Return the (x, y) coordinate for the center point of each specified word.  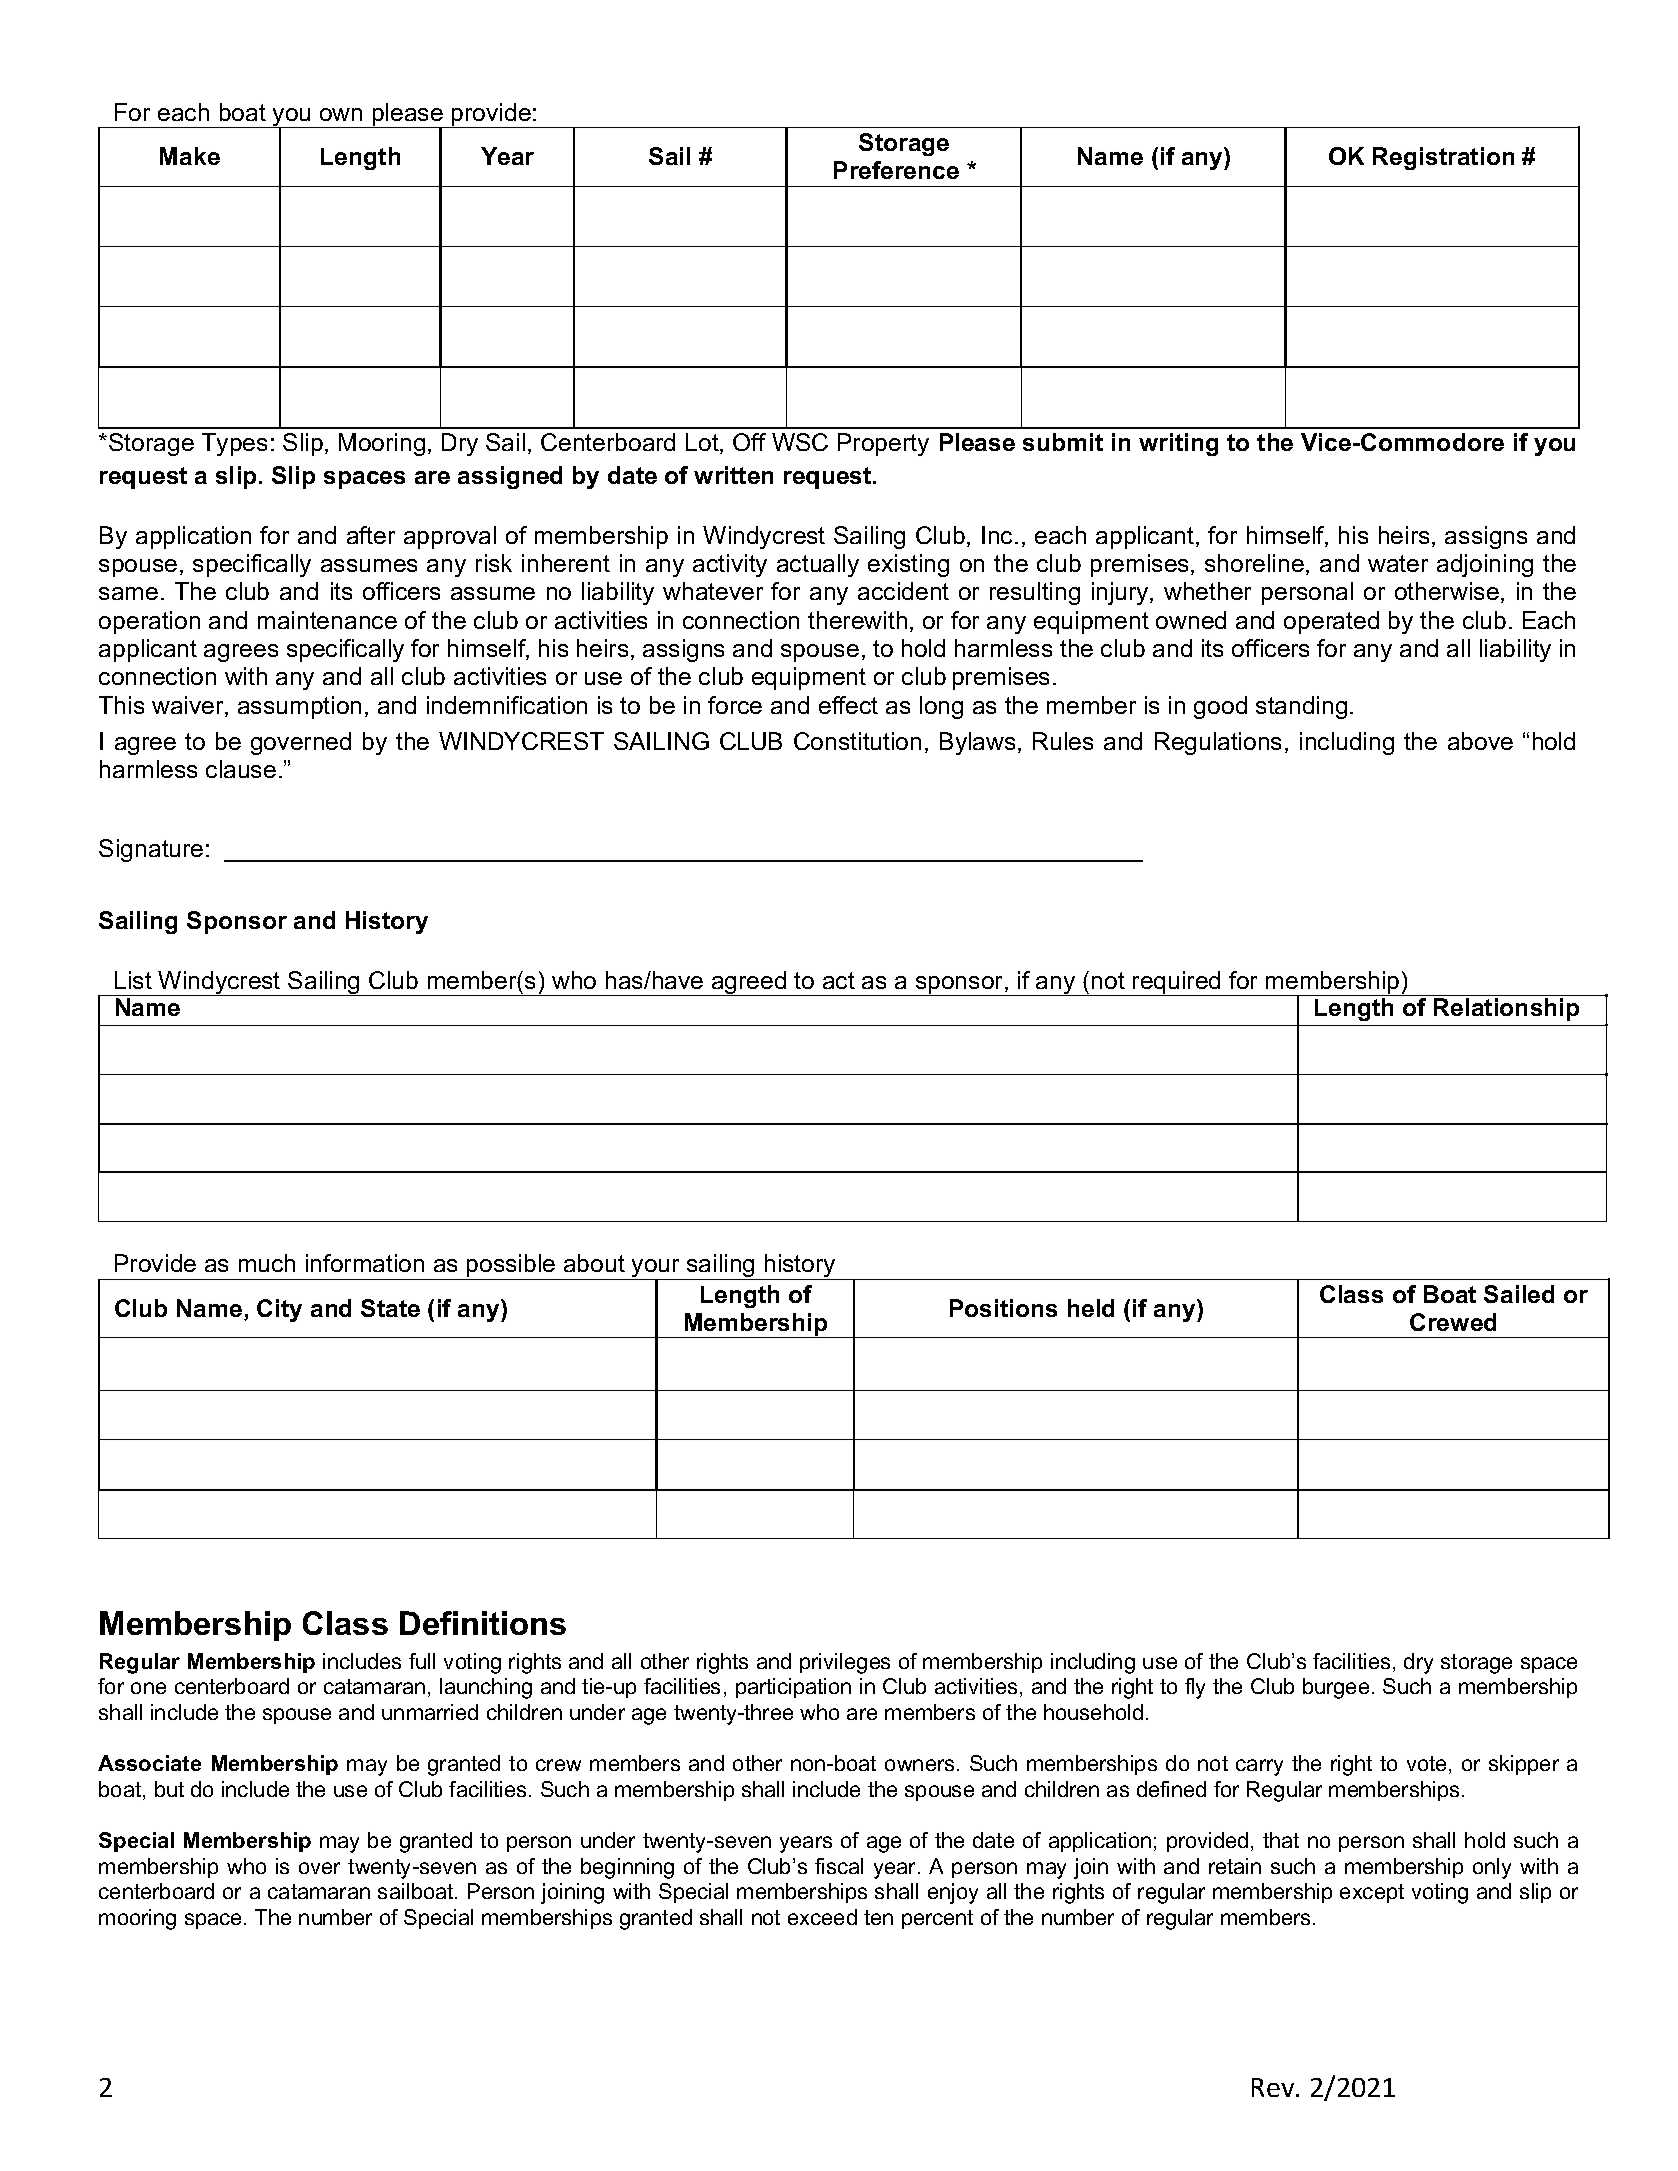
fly (1195, 1688)
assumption (299, 707)
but (169, 1789)
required (1177, 983)
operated (1331, 622)
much (267, 1263)
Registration (1443, 158)
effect (848, 705)
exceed (822, 1917)
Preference (896, 170)
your (656, 1270)
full (422, 1661)
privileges (845, 1663)
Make (190, 156)
